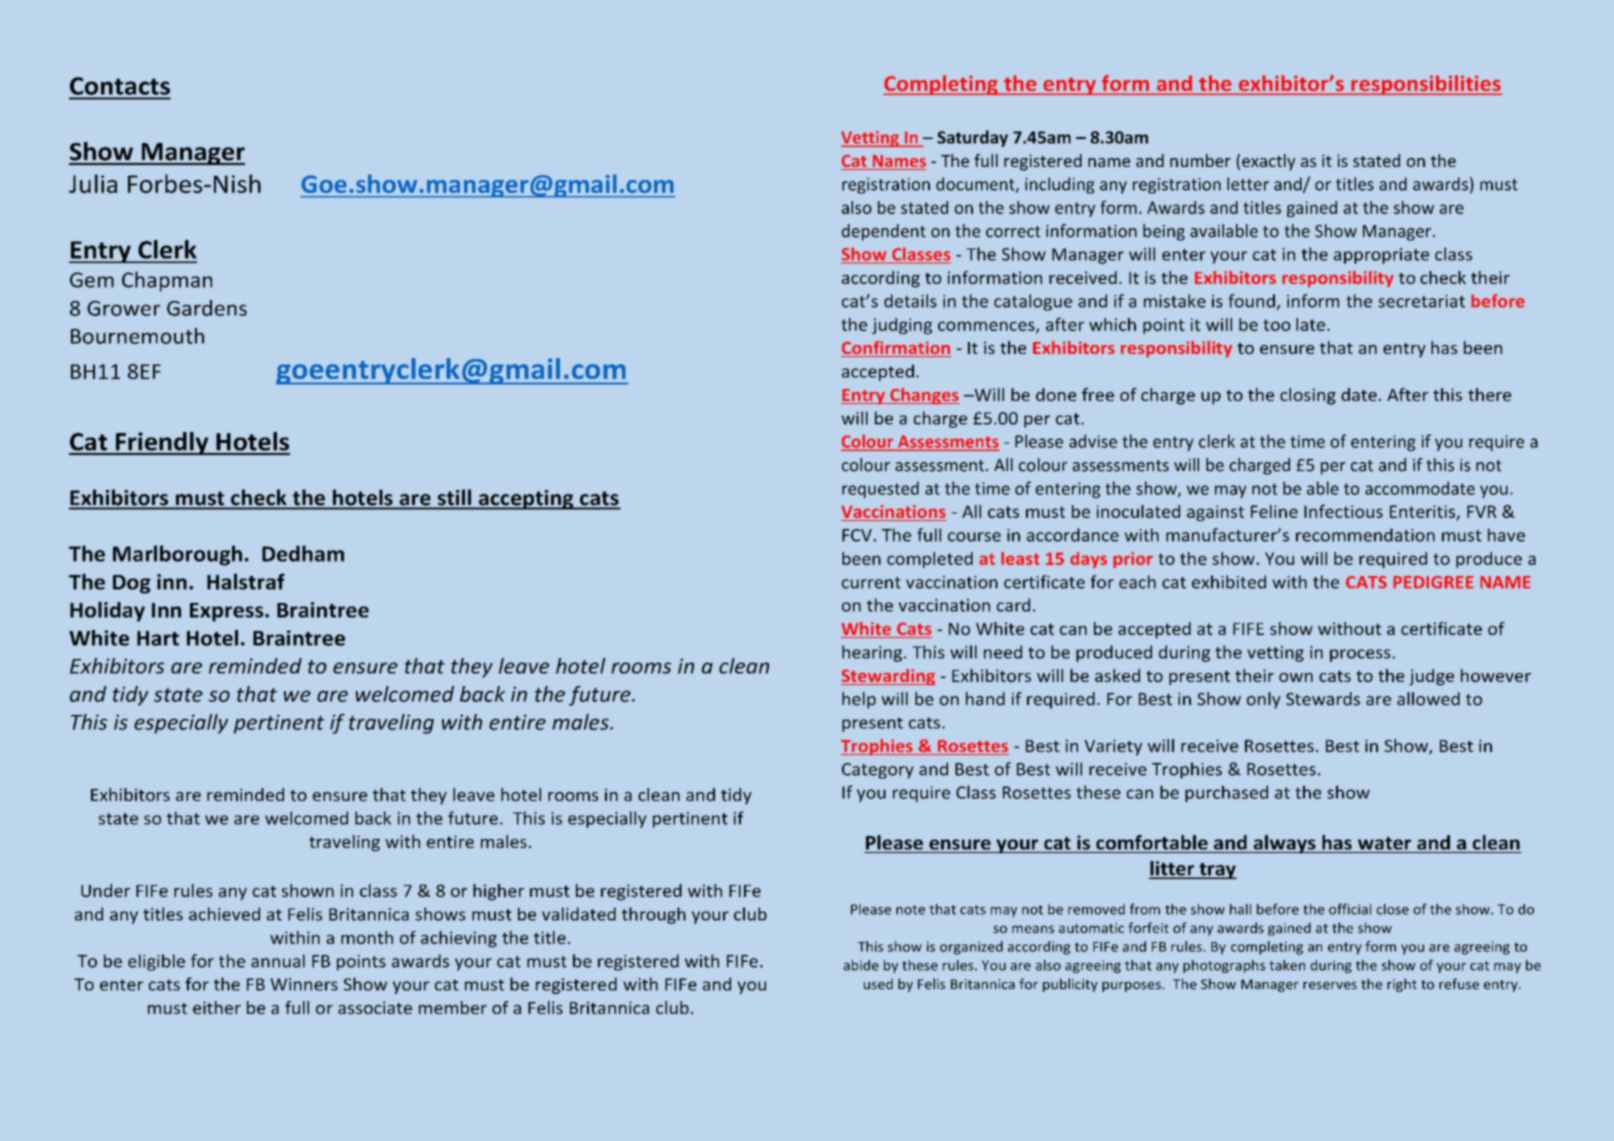  I want to click on Winners, so click(304, 984).
